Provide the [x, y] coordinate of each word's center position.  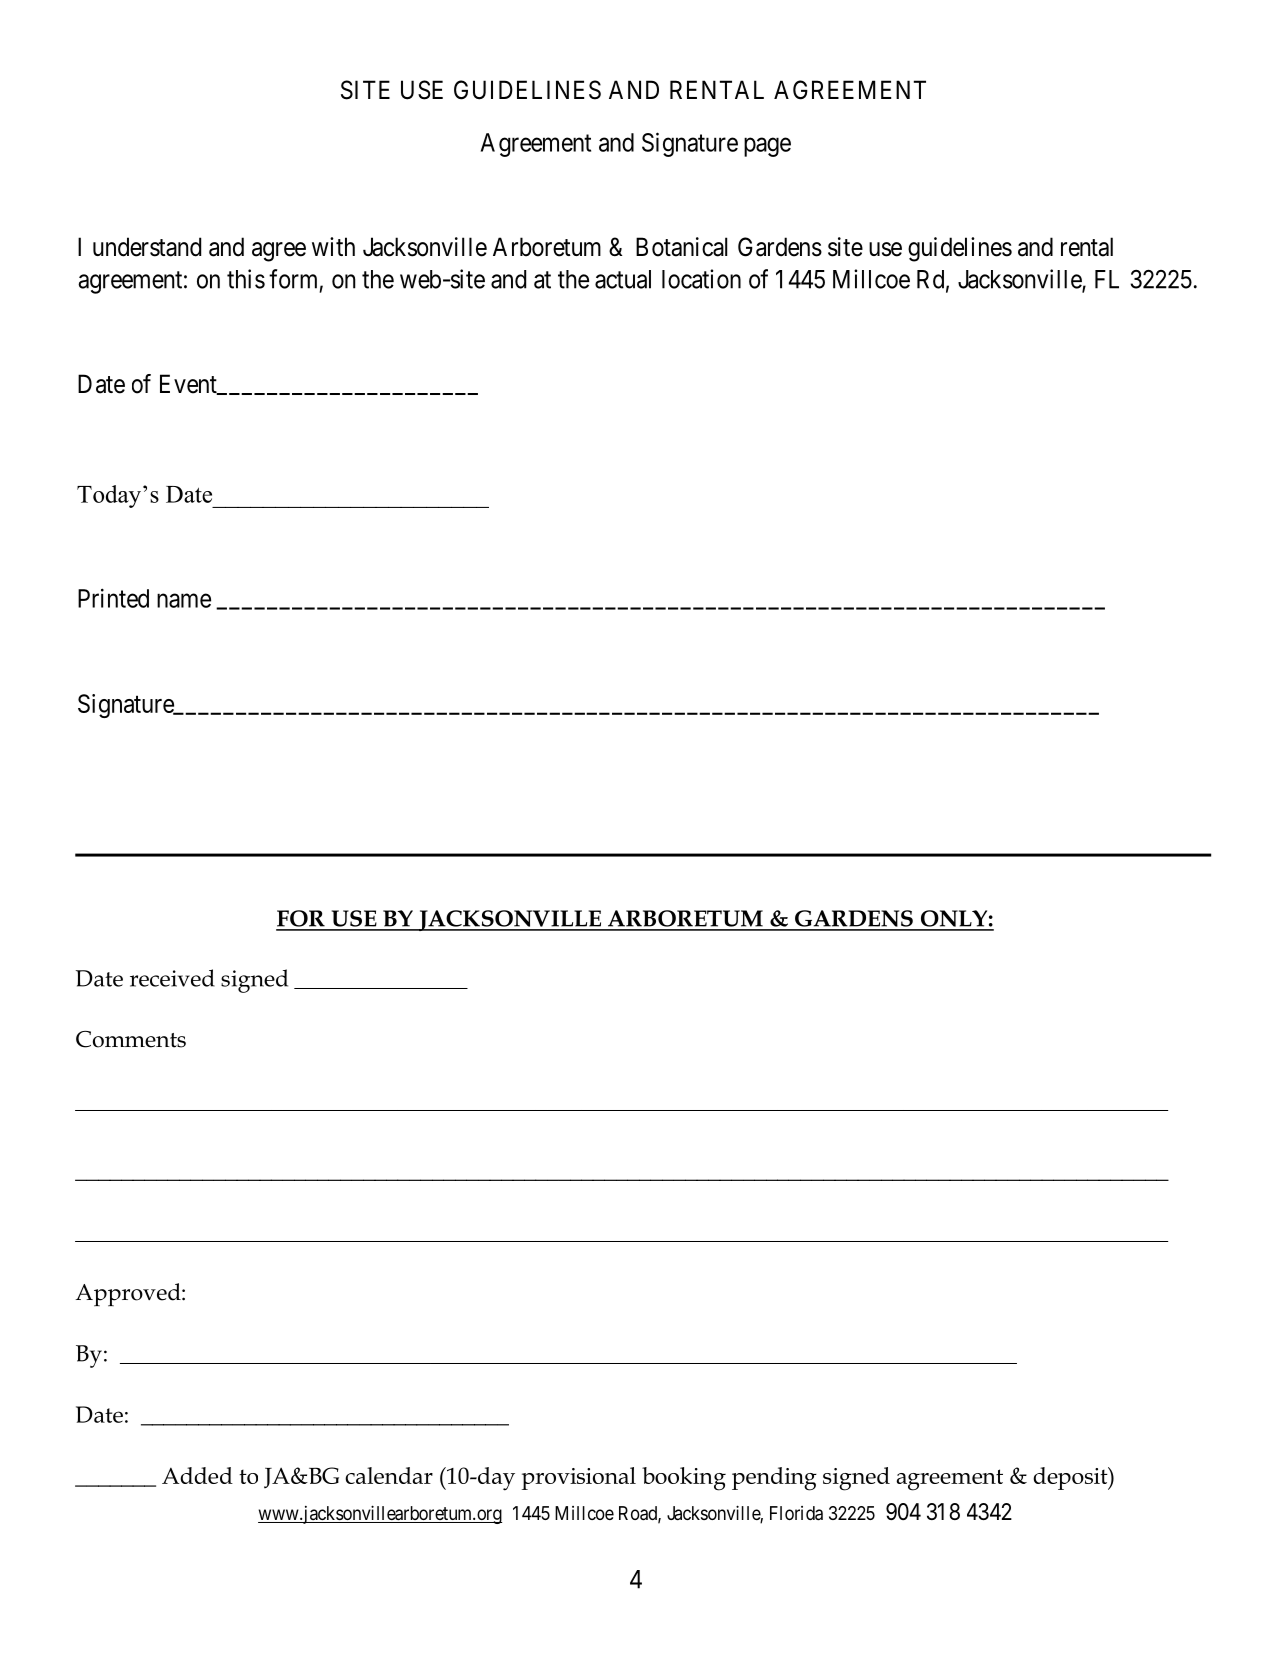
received [172, 978]
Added [197, 1475]
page [767, 147]
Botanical [681, 247]
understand [147, 247]
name [184, 600]
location [701, 279]
